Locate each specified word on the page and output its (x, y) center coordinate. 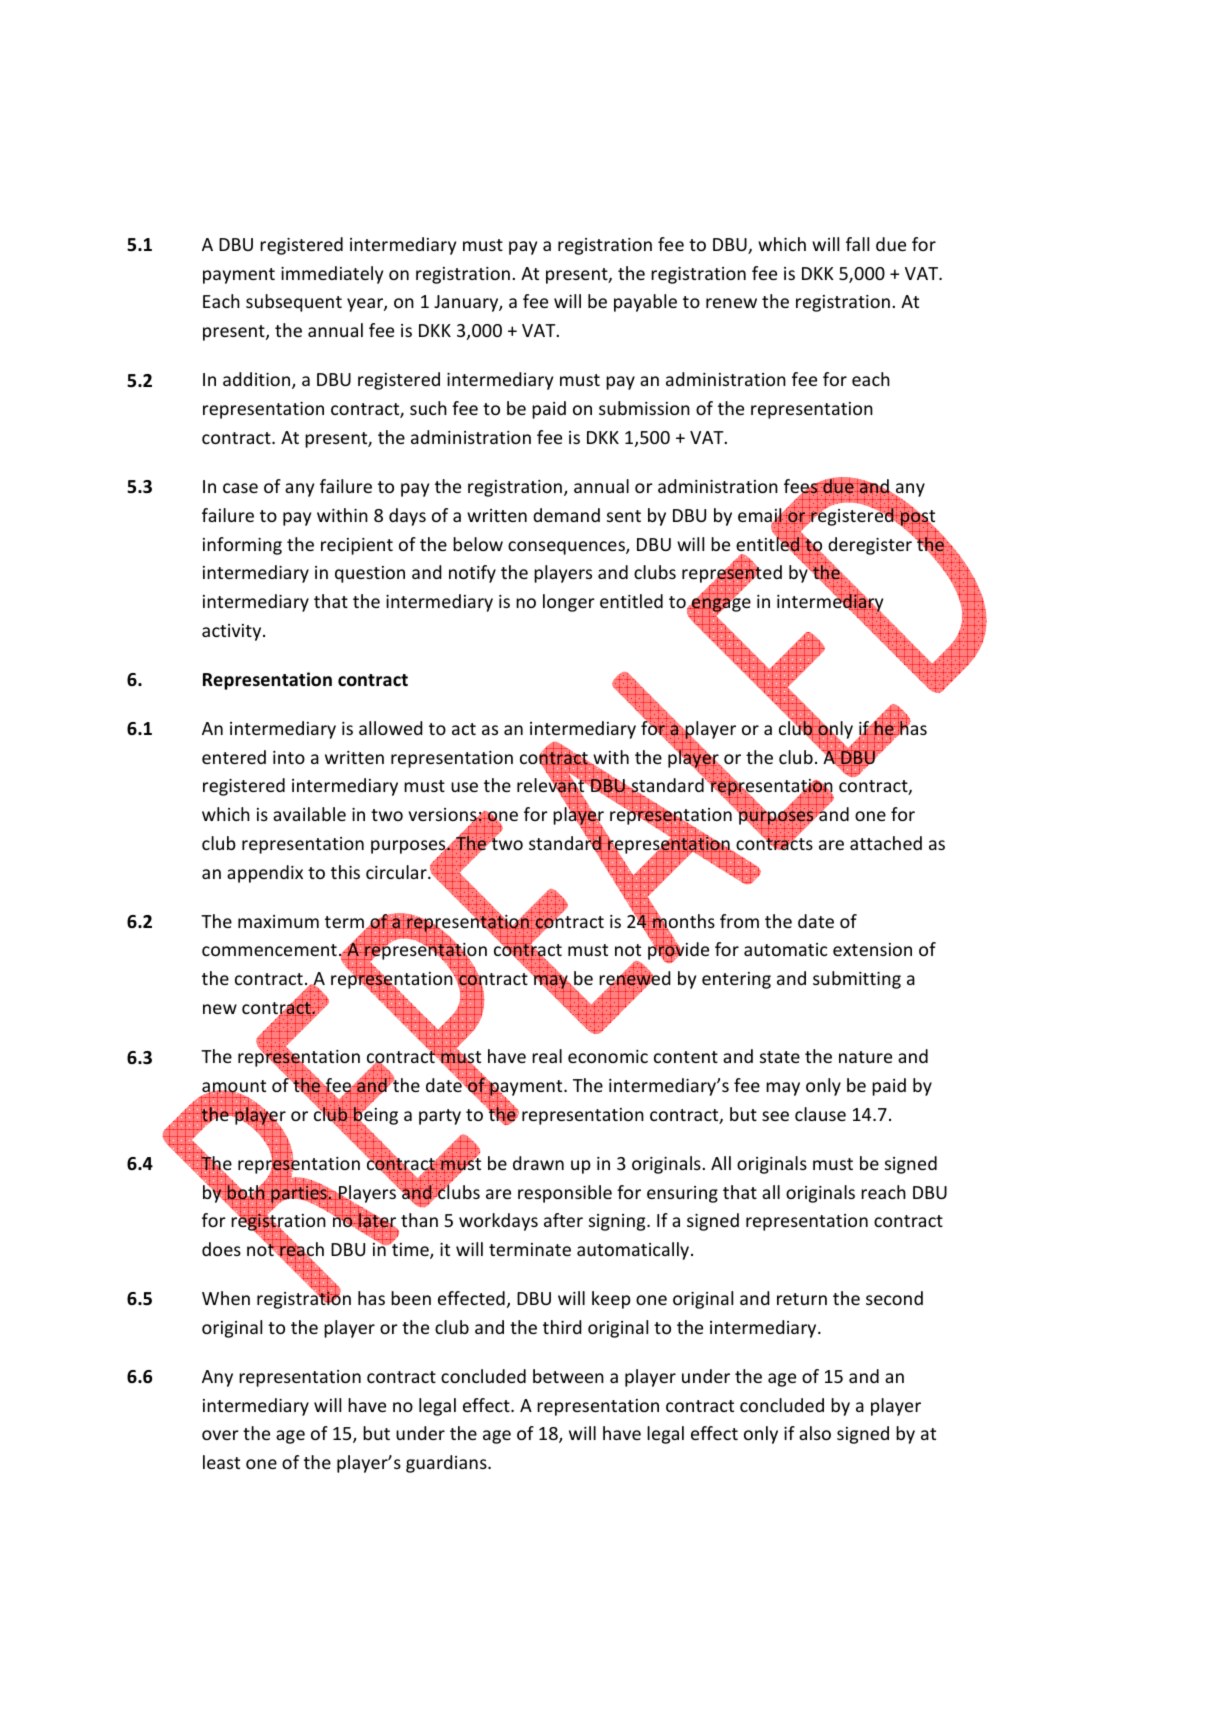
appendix (265, 874)
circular (397, 872)
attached (886, 843)
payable (645, 303)
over (220, 1435)
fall (857, 244)
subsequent (294, 303)
